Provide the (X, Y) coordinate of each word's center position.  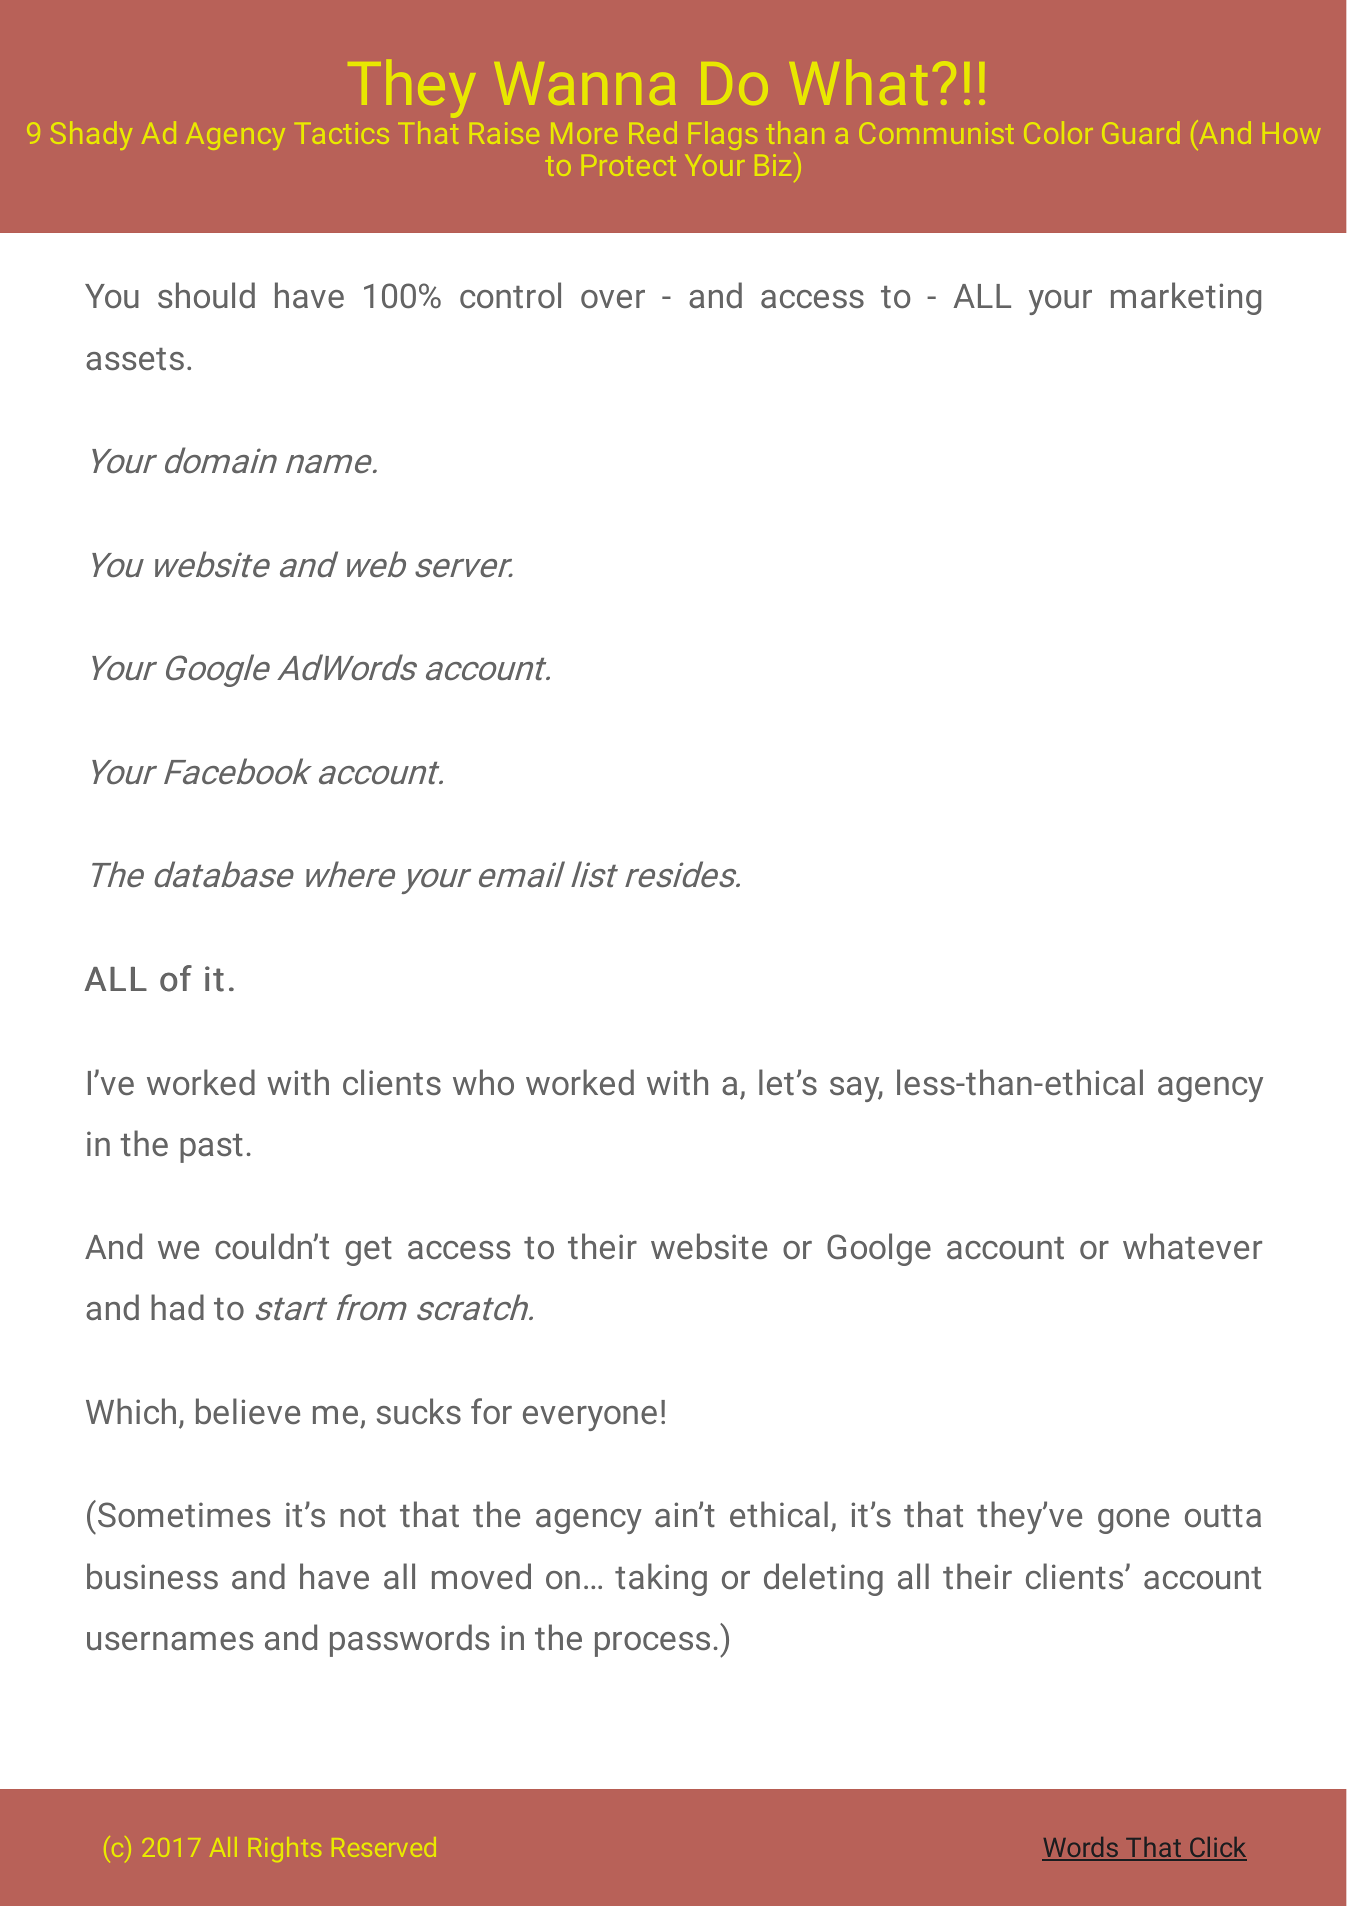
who (483, 1082)
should (206, 295)
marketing (1186, 298)
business (152, 1576)
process (652, 1644)
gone (1133, 1521)
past (211, 1148)
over (613, 299)
